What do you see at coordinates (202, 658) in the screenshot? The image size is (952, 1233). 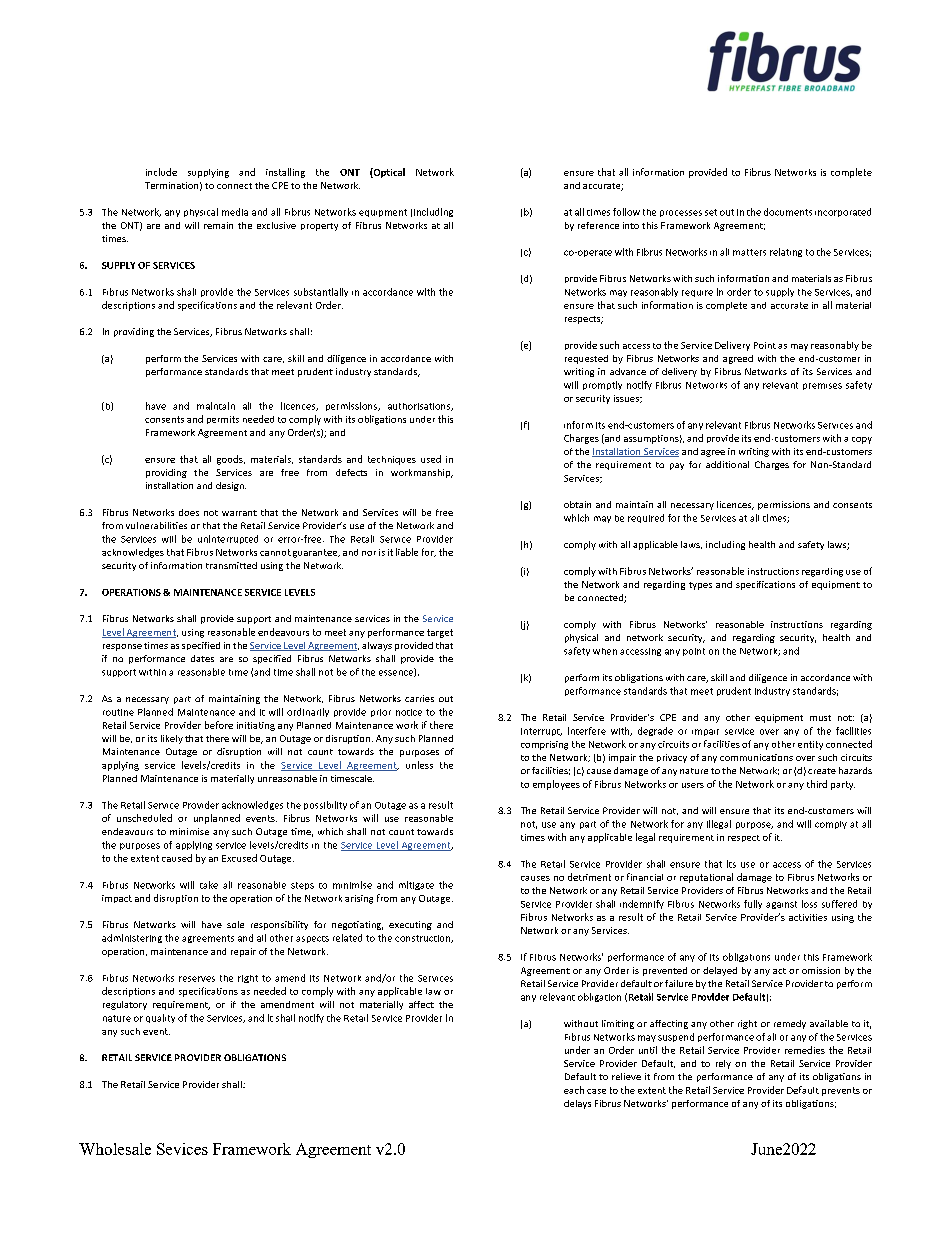 I see `dates` at bounding box center [202, 658].
